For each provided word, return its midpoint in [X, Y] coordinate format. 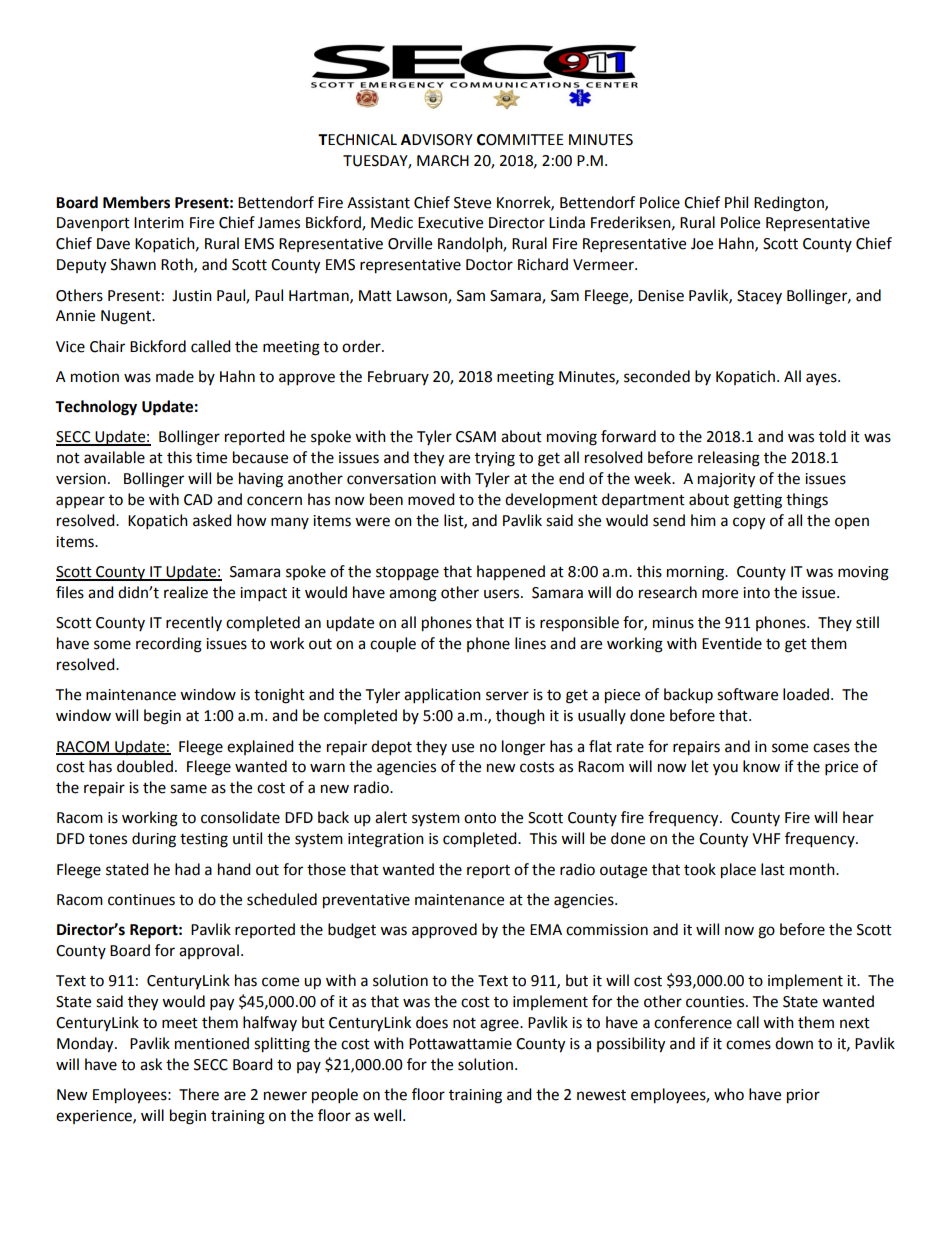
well [387, 1115]
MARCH [443, 161]
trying [495, 459]
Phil [736, 202]
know [761, 766]
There [199, 1094]
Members [136, 202]
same [188, 789]
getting [757, 501]
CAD [198, 500]
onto [480, 818]
